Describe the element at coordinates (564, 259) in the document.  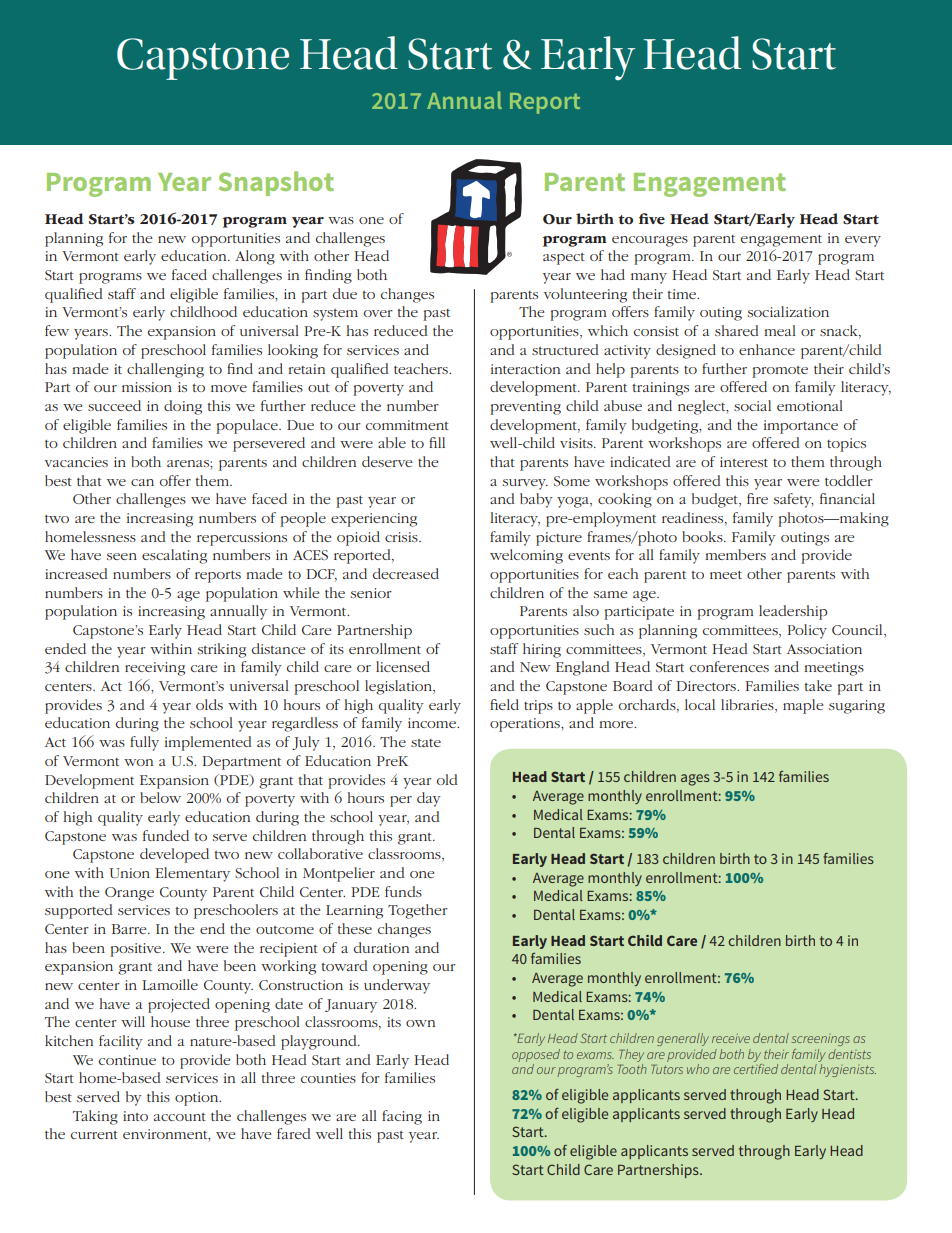
I see `aspect` at that location.
